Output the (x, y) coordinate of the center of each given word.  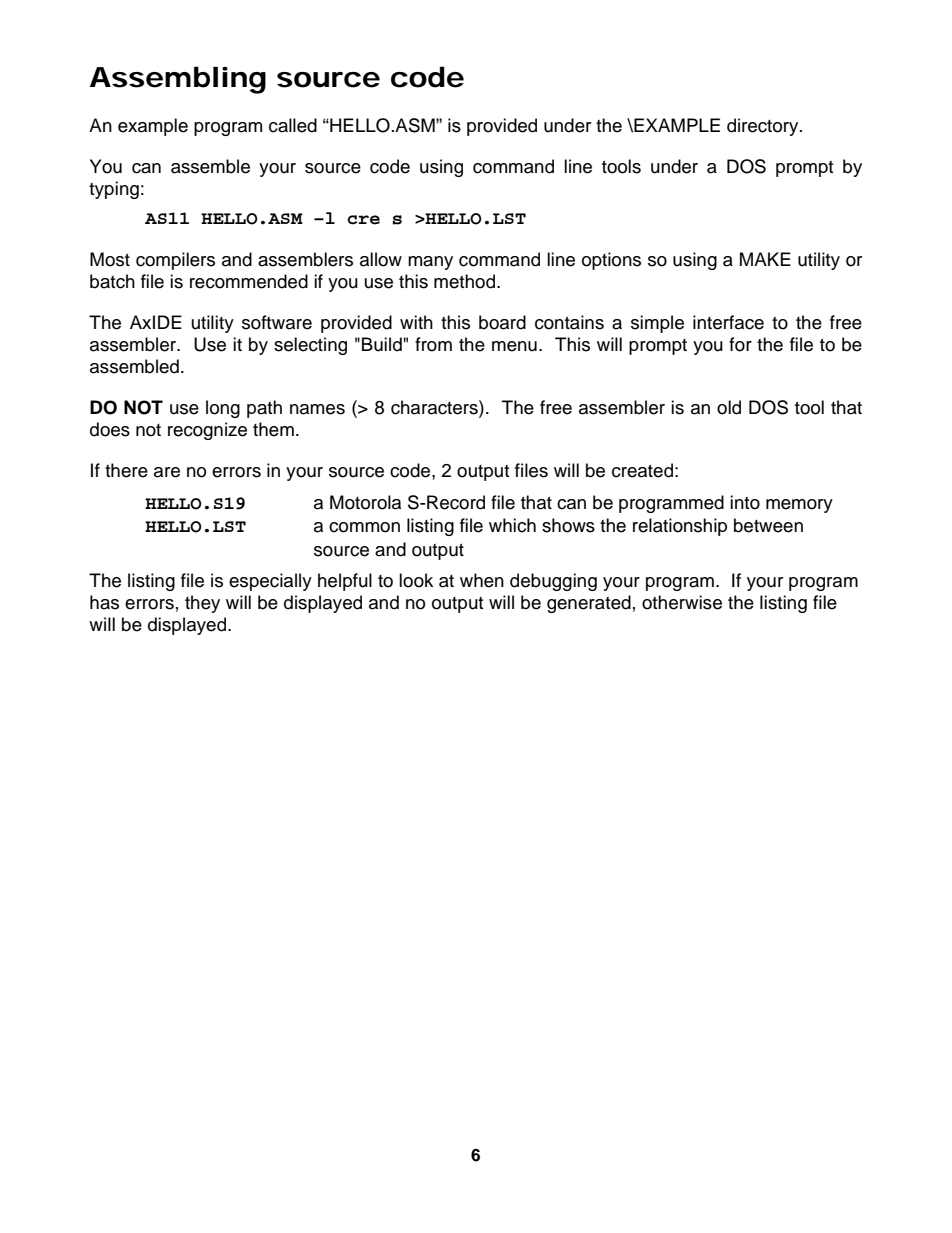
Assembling (178, 80)
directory (764, 127)
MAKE (765, 259)
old (729, 407)
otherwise (682, 602)
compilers (175, 261)
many (430, 263)
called (293, 125)
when (482, 580)
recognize (207, 431)
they (202, 604)
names (317, 409)
